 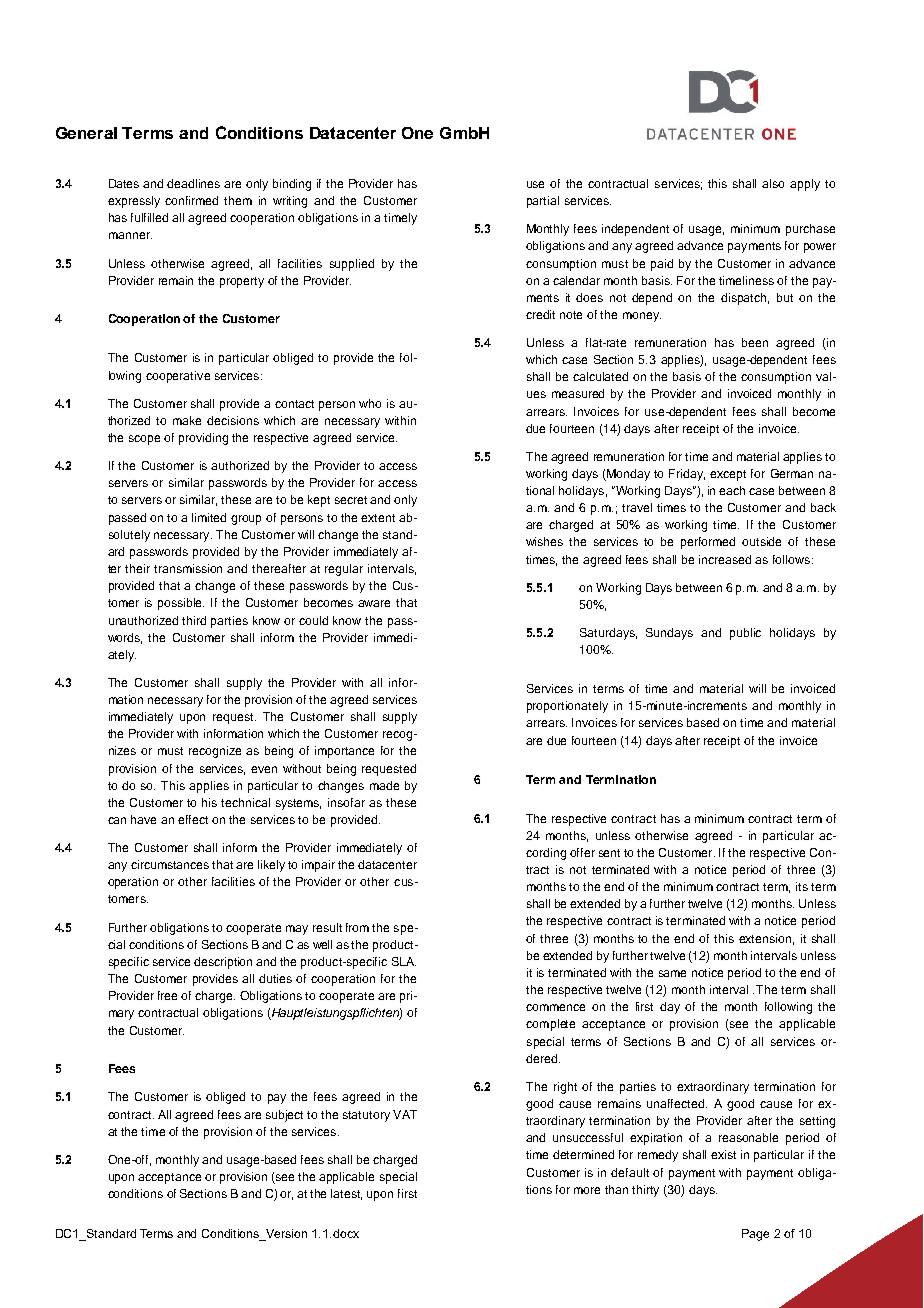 I want to click on apply, so click(x=805, y=185).
